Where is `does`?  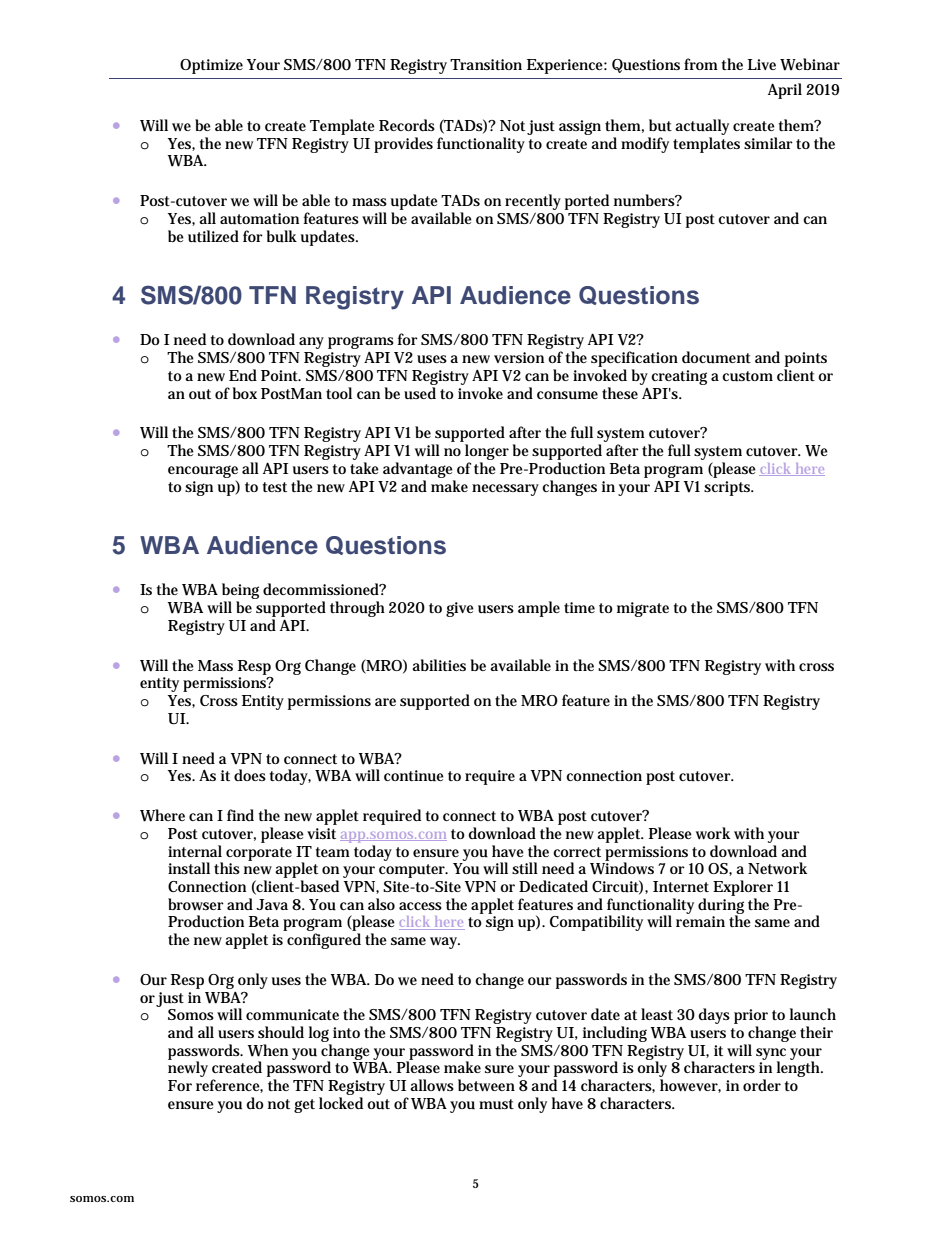 does is located at coordinates (250, 775).
